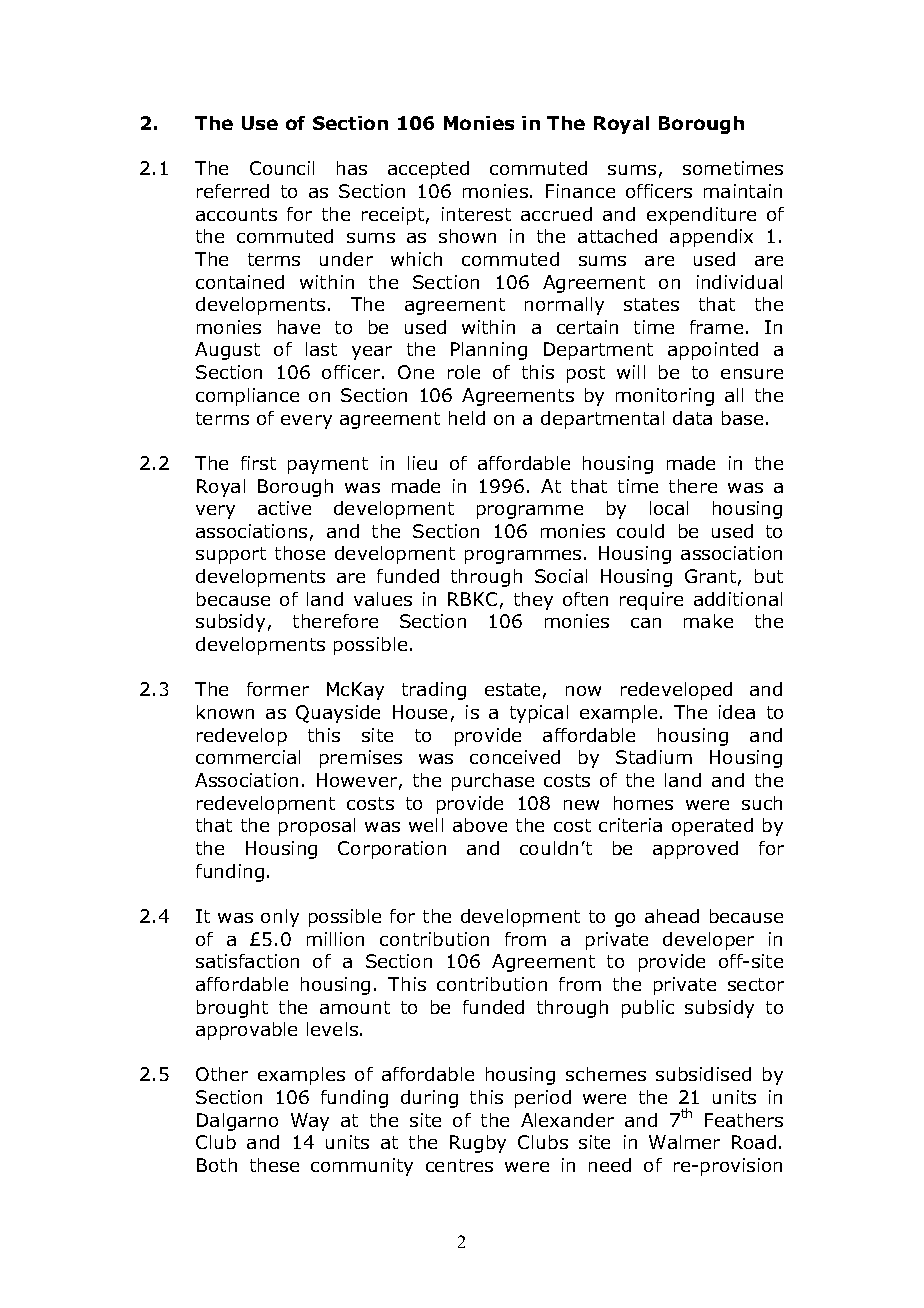 Image resolution: width=924 pixels, height=1308 pixels. What do you see at coordinates (701, 216) in the document?
I see `expenditure` at bounding box center [701, 216].
